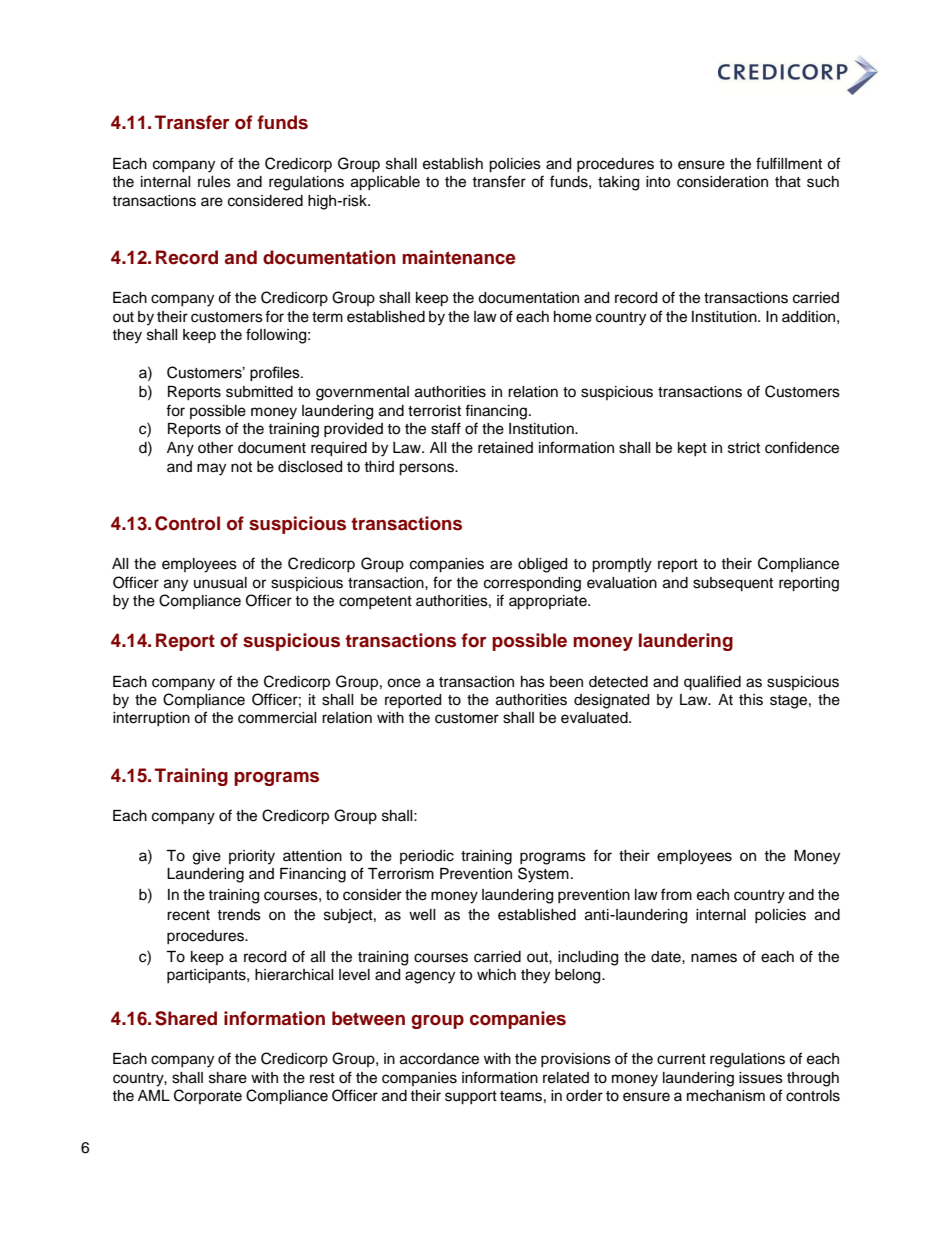 This document has height=1233, width=952. I want to click on subsequent, so click(733, 584).
